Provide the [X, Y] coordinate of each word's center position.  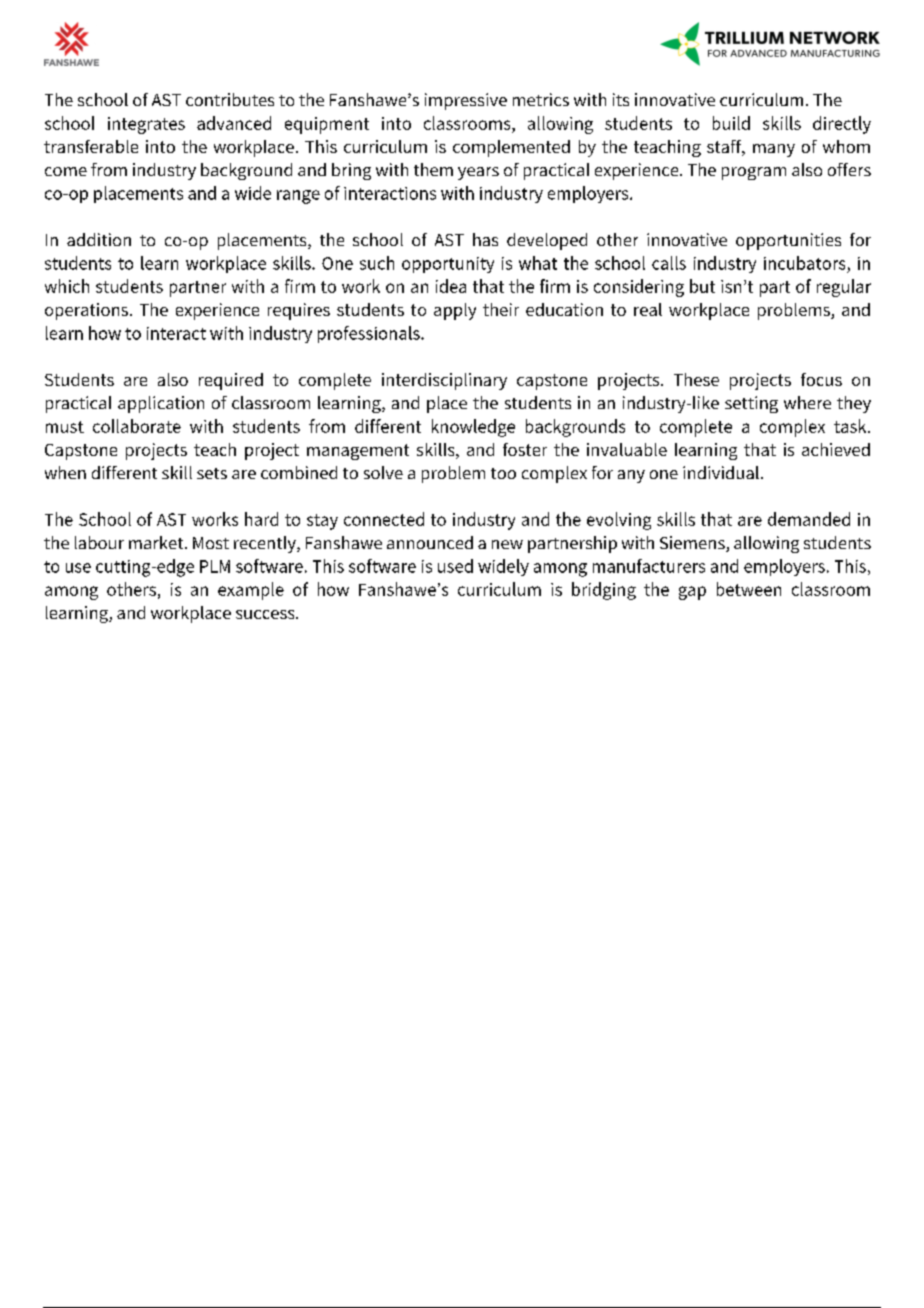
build [731, 123]
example [251, 591]
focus [821, 379]
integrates [146, 125]
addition [99, 239]
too [503, 473]
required [231, 381]
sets [212, 473]
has [485, 239]
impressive [466, 101]
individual [721, 472]
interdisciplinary [444, 381]
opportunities [788, 241]
